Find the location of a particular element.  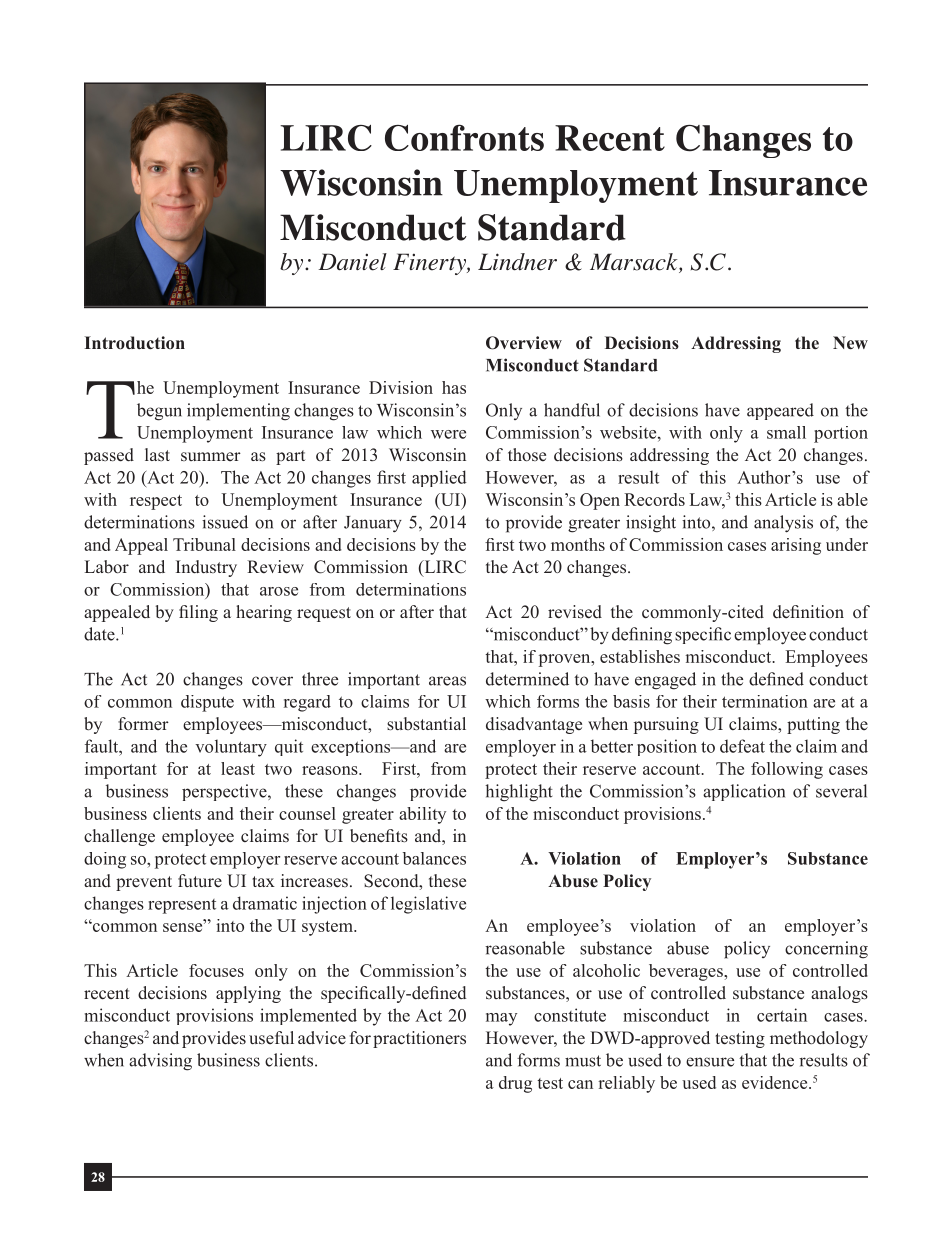

drug is located at coordinates (515, 1084).
